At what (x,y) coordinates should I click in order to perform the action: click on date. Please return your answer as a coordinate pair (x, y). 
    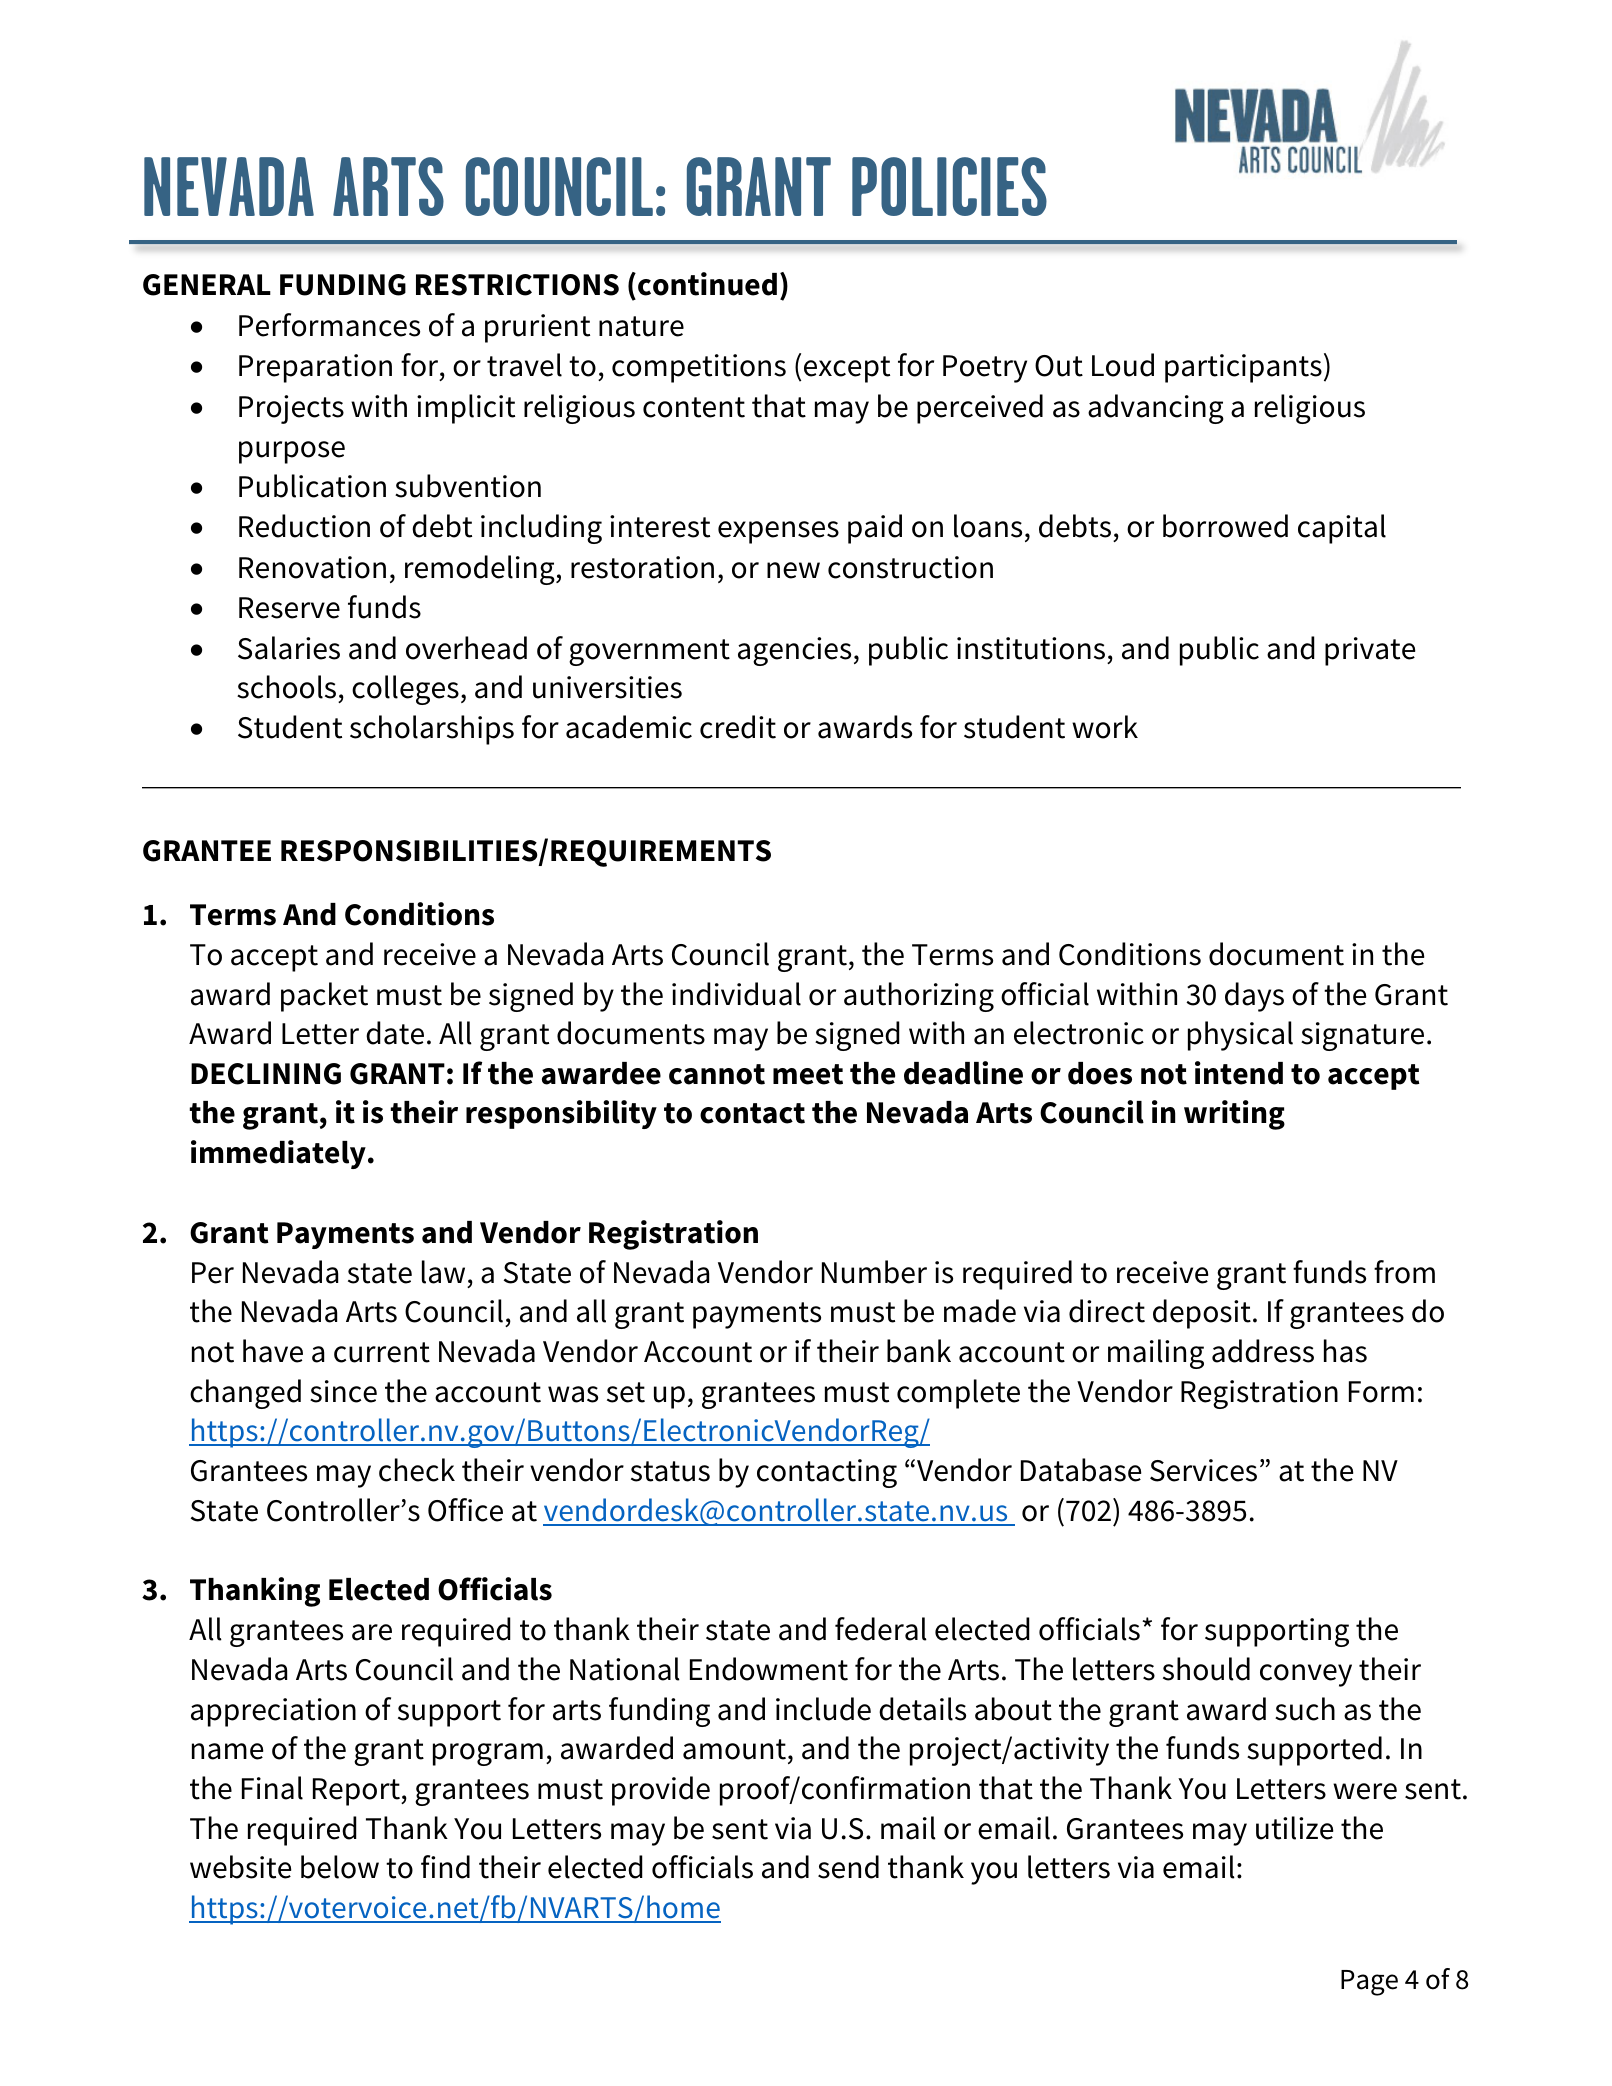
    Looking at the image, I should click on (395, 1033).
